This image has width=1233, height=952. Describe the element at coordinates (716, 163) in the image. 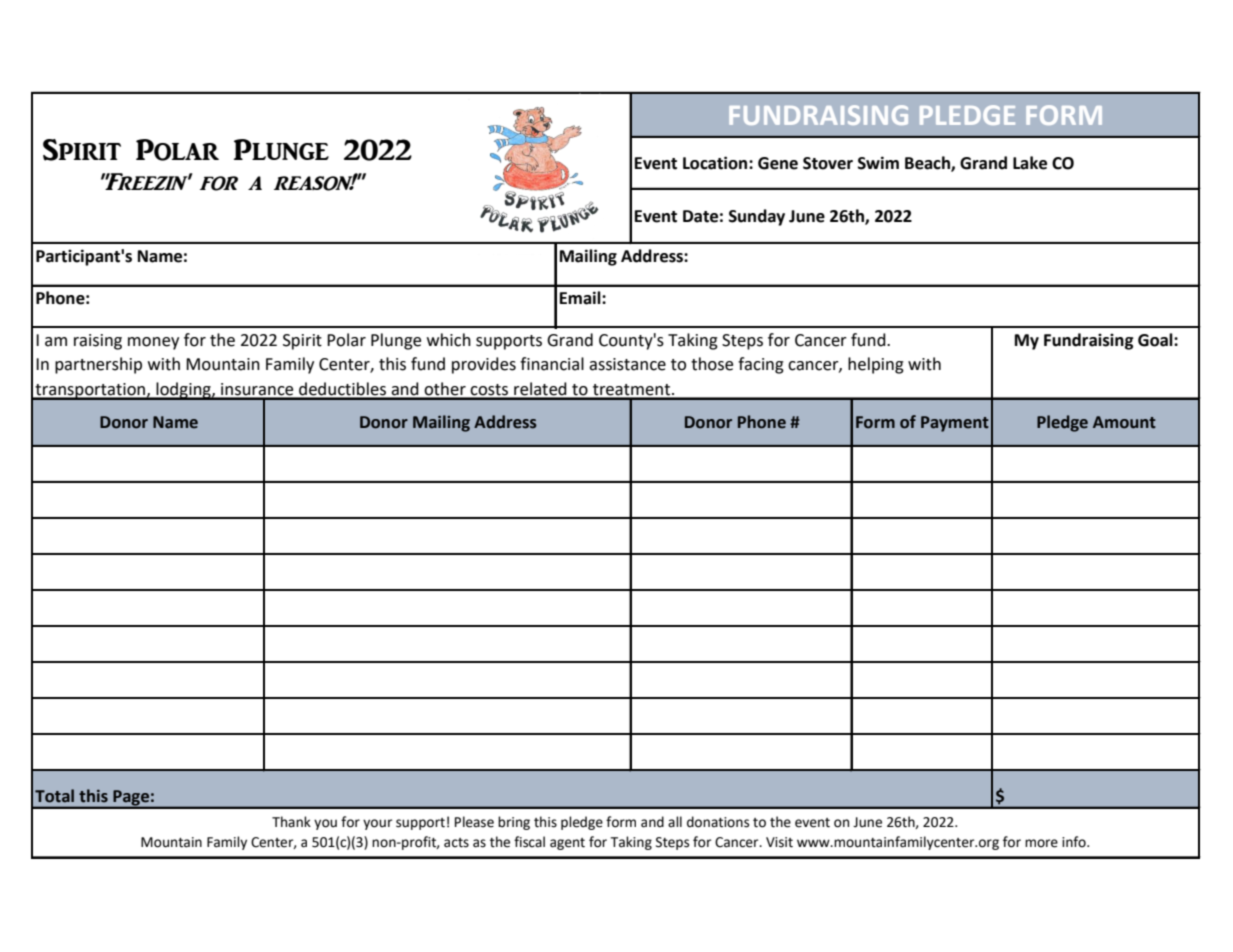

I see `Location` at that location.
